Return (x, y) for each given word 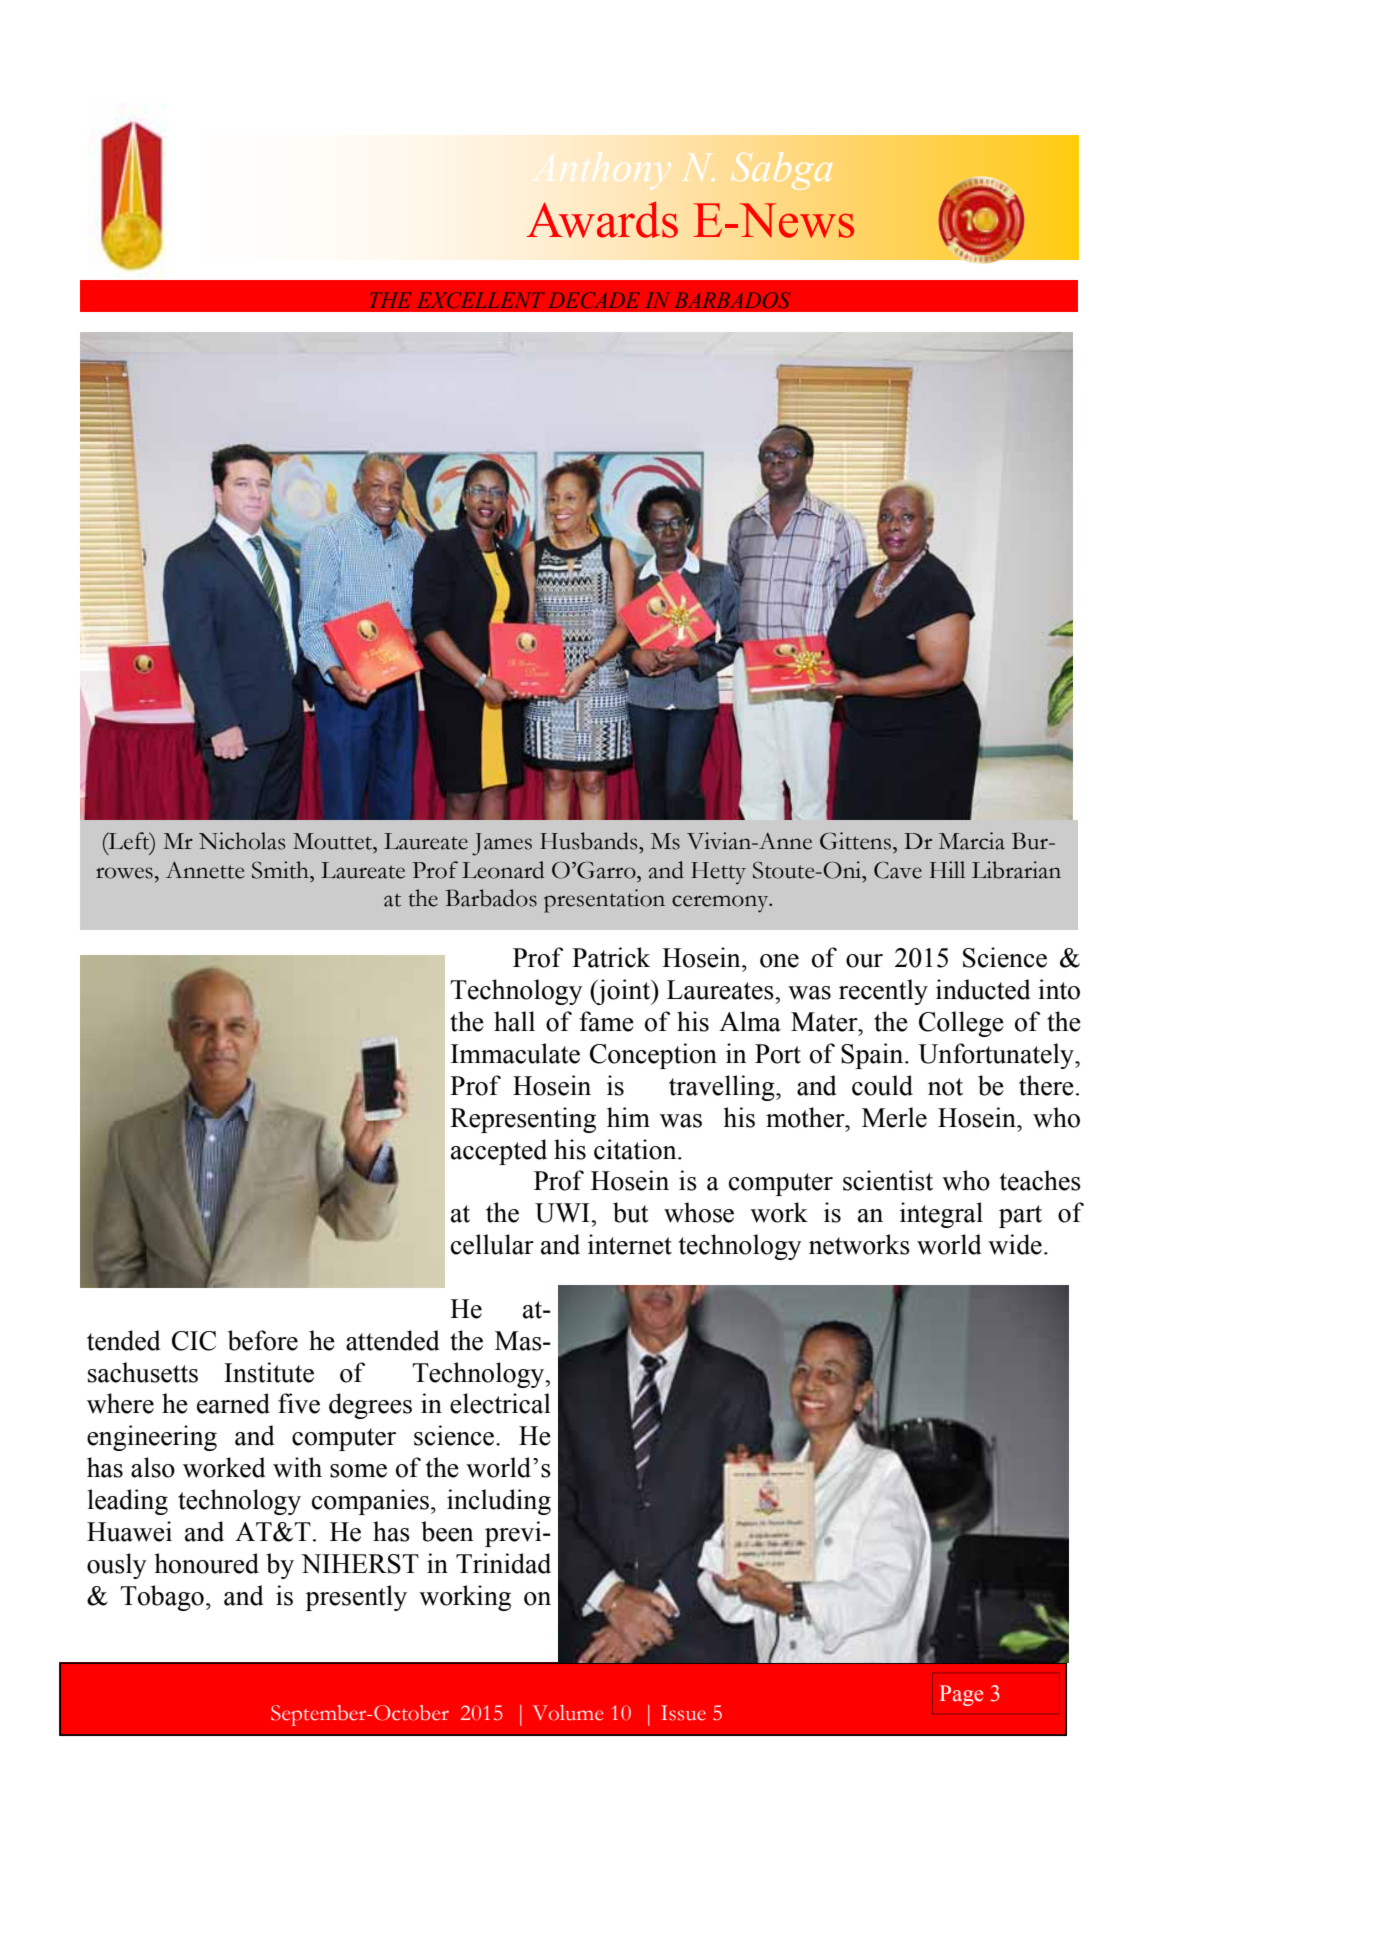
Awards (602, 220)
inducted (983, 989)
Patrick (611, 957)
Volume (568, 1713)
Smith (281, 870)
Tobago (162, 1598)
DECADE (594, 300)
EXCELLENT (481, 300)
